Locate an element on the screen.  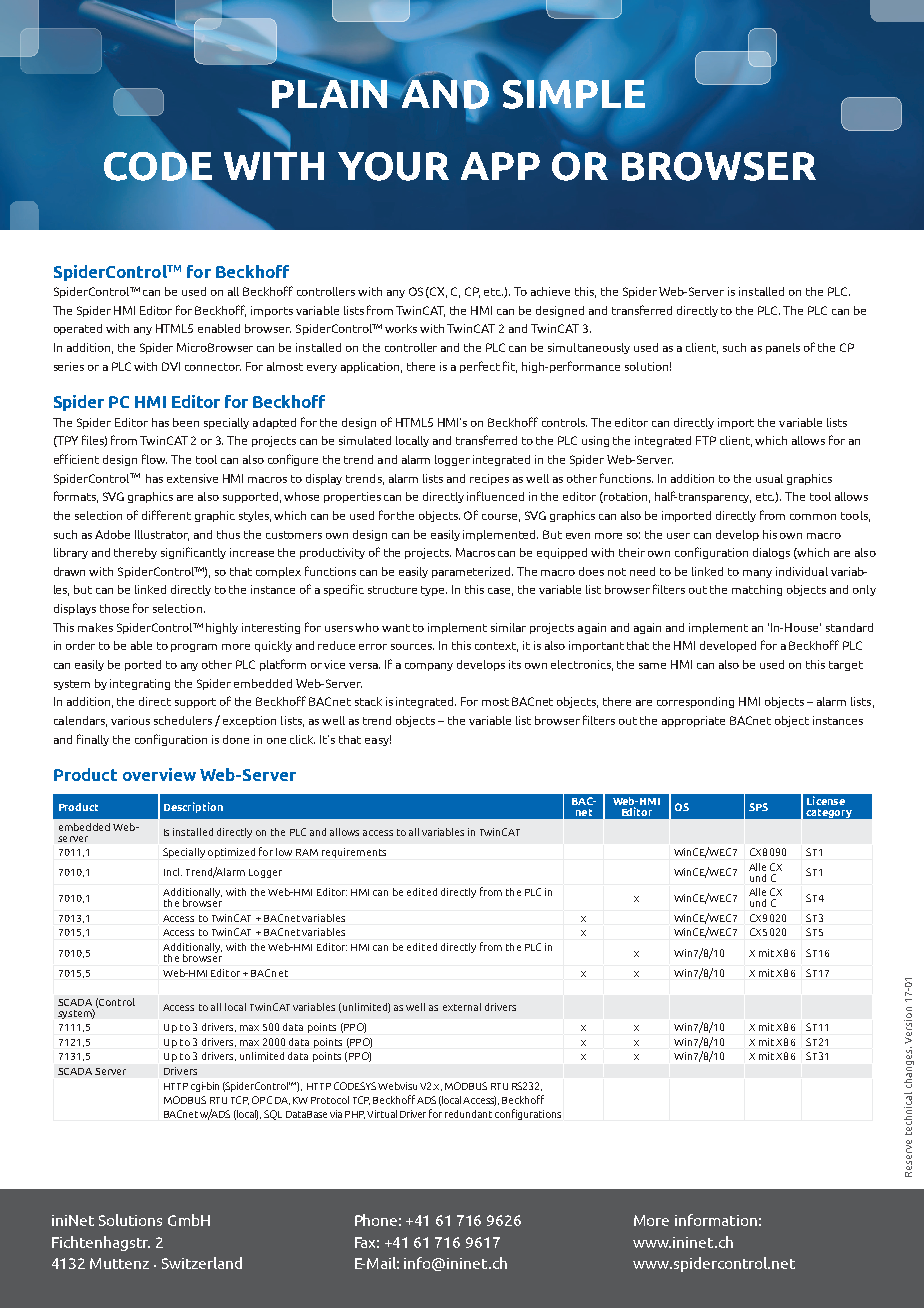
integrating is located at coordinates (140, 684).
